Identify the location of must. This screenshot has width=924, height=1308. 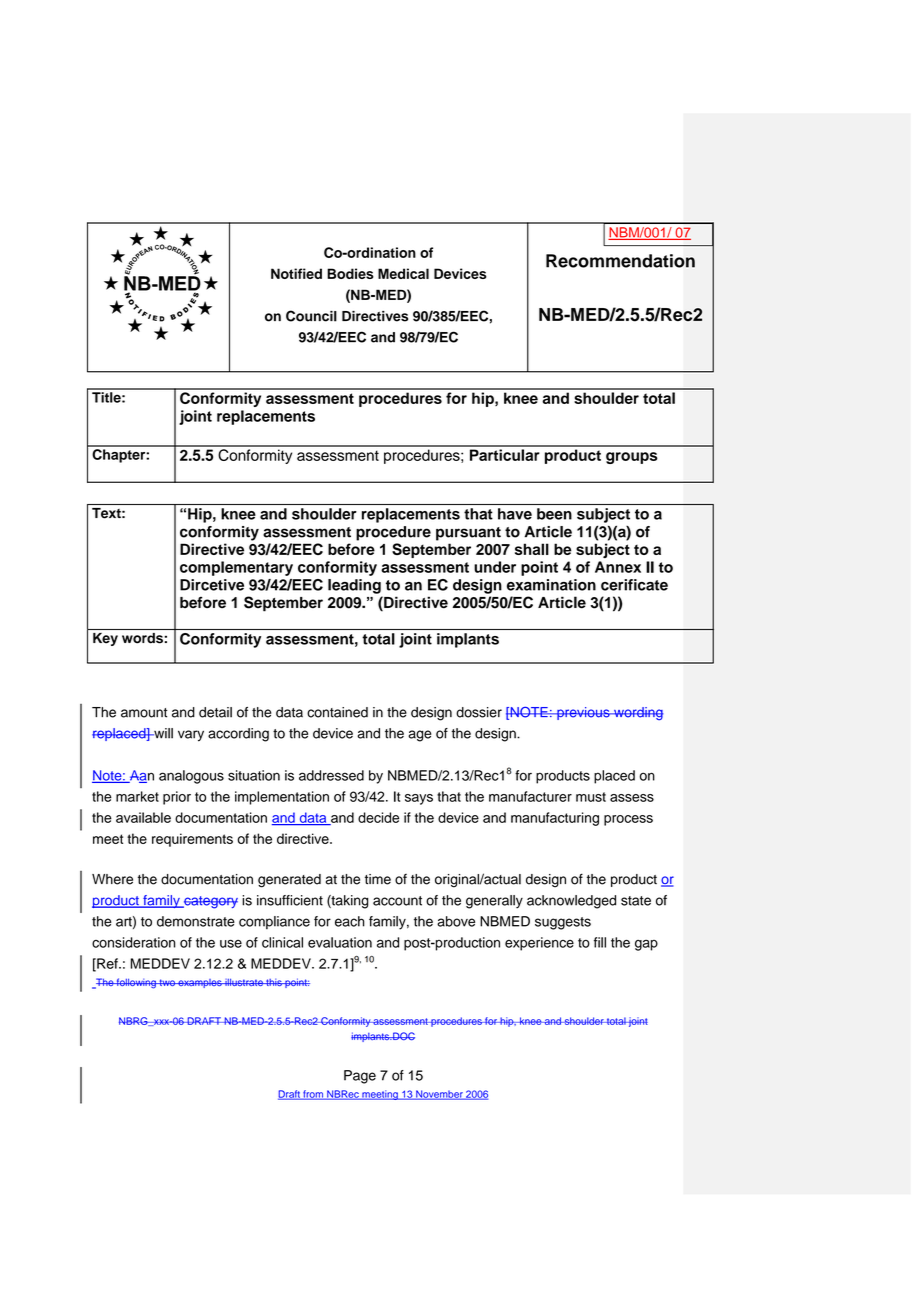
(591, 797).
